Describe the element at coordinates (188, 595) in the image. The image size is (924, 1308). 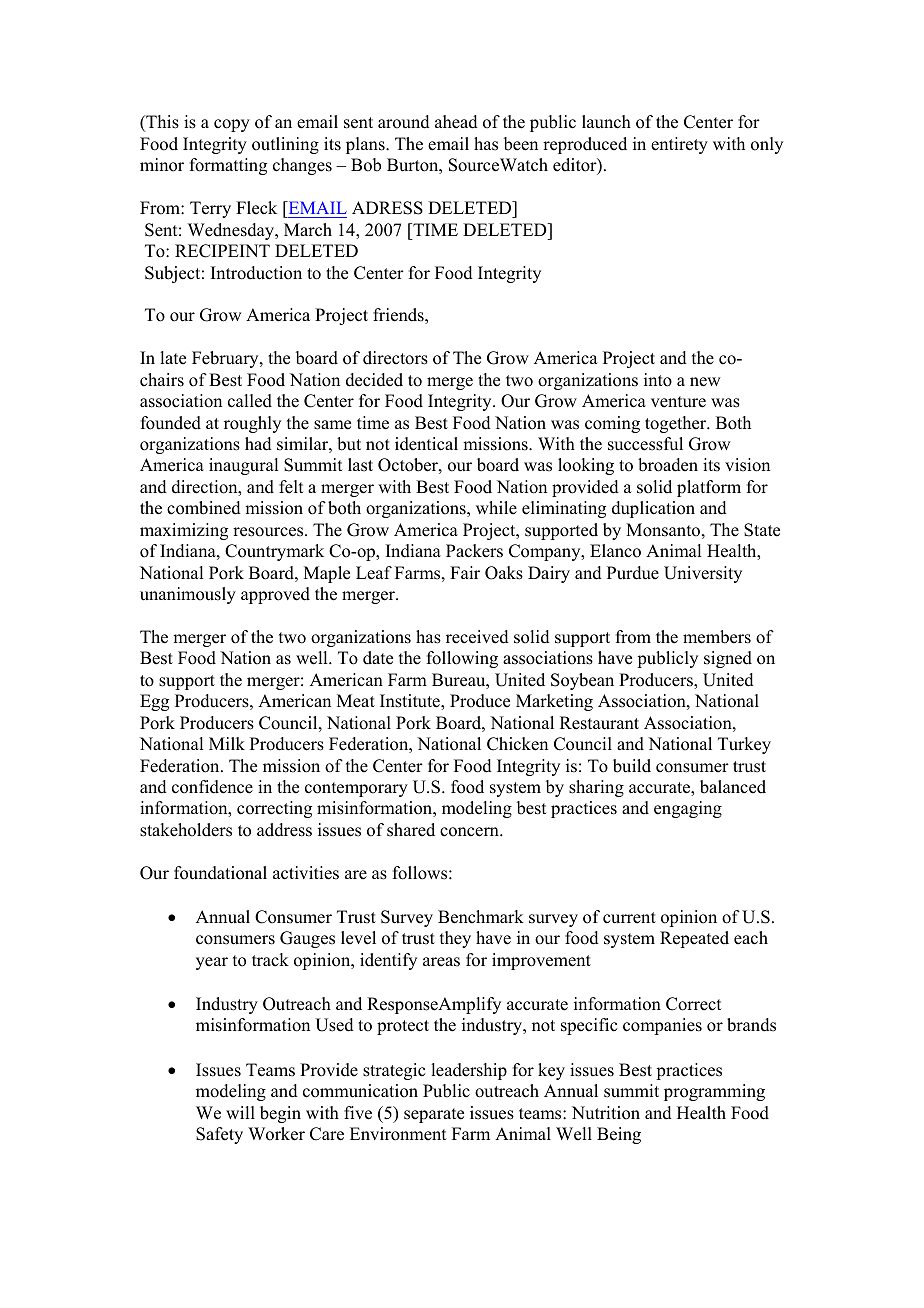
I see `unanimously` at that location.
